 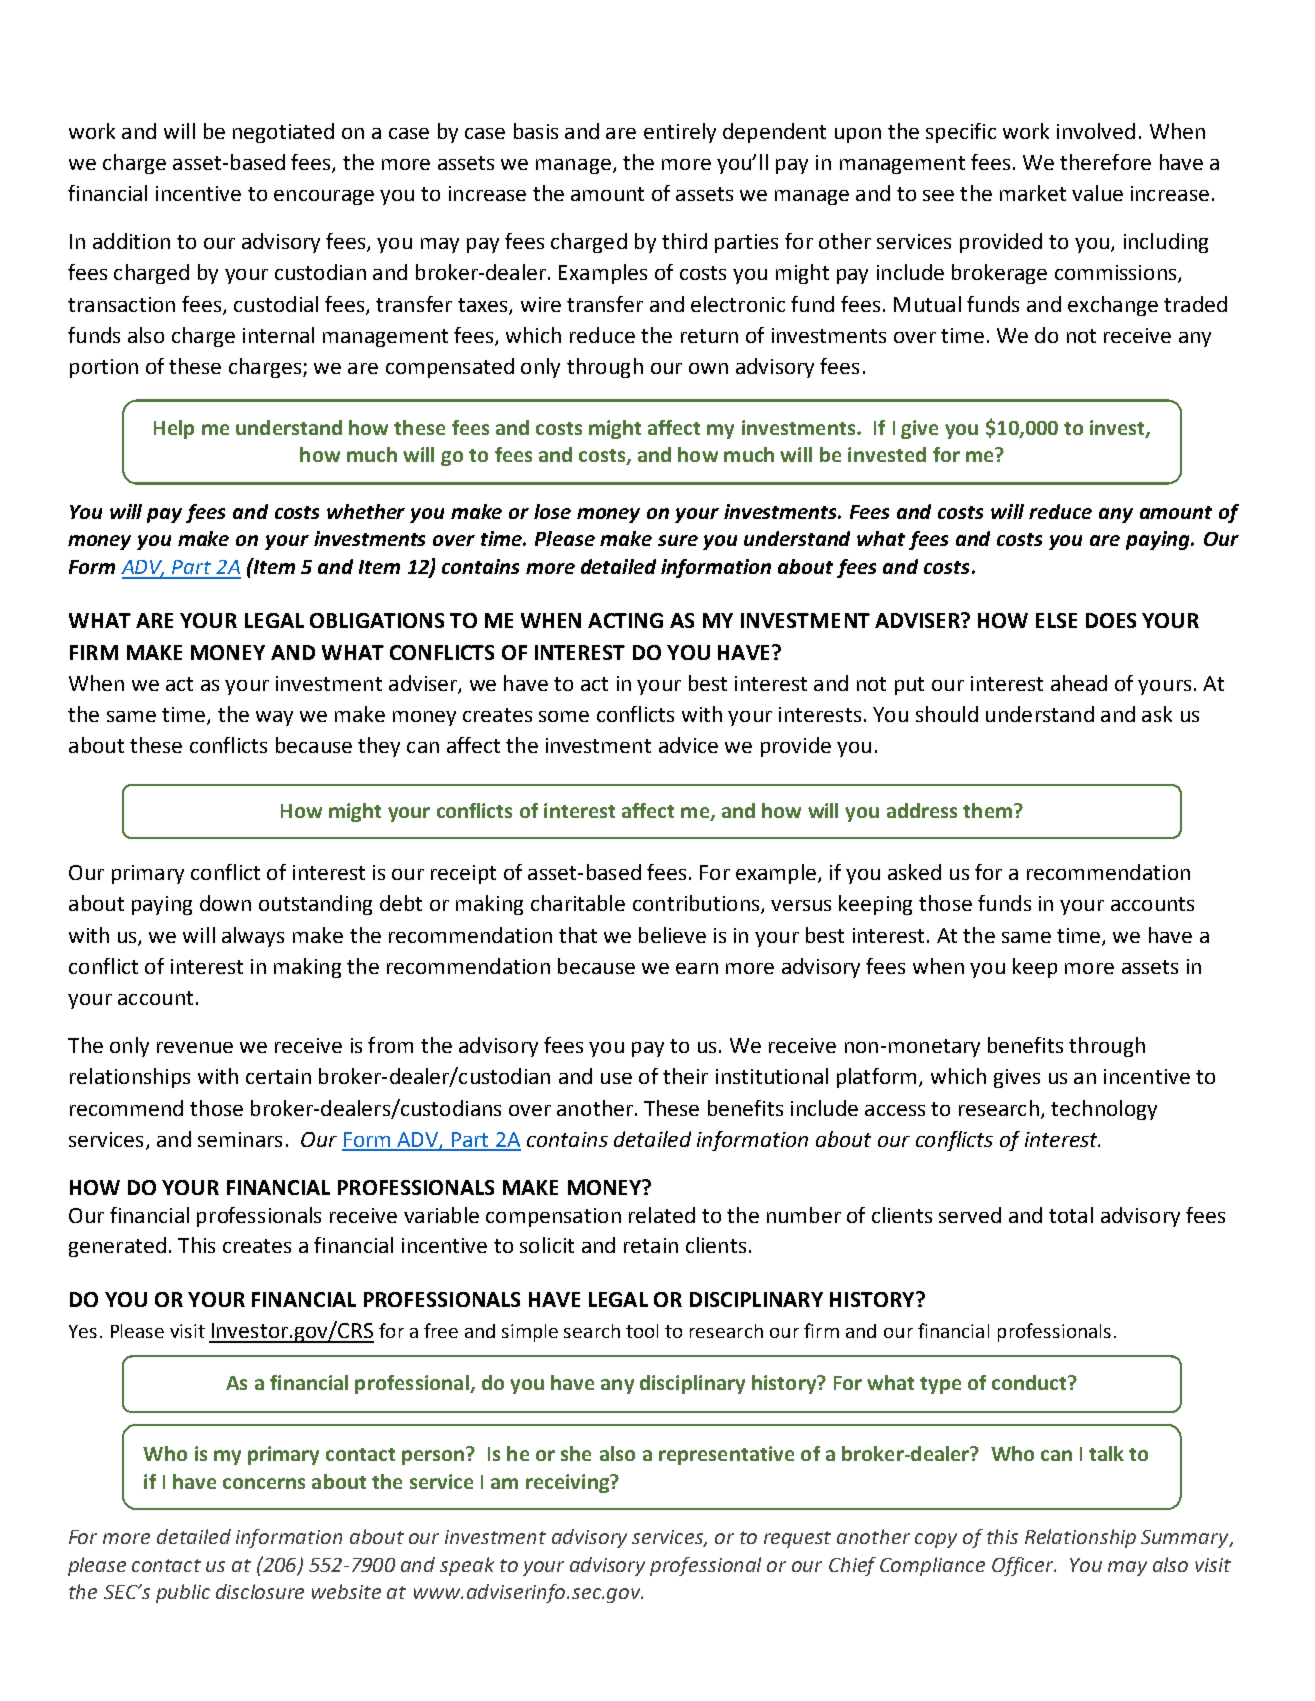 I want to click on ACTING, so click(x=625, y=620).
